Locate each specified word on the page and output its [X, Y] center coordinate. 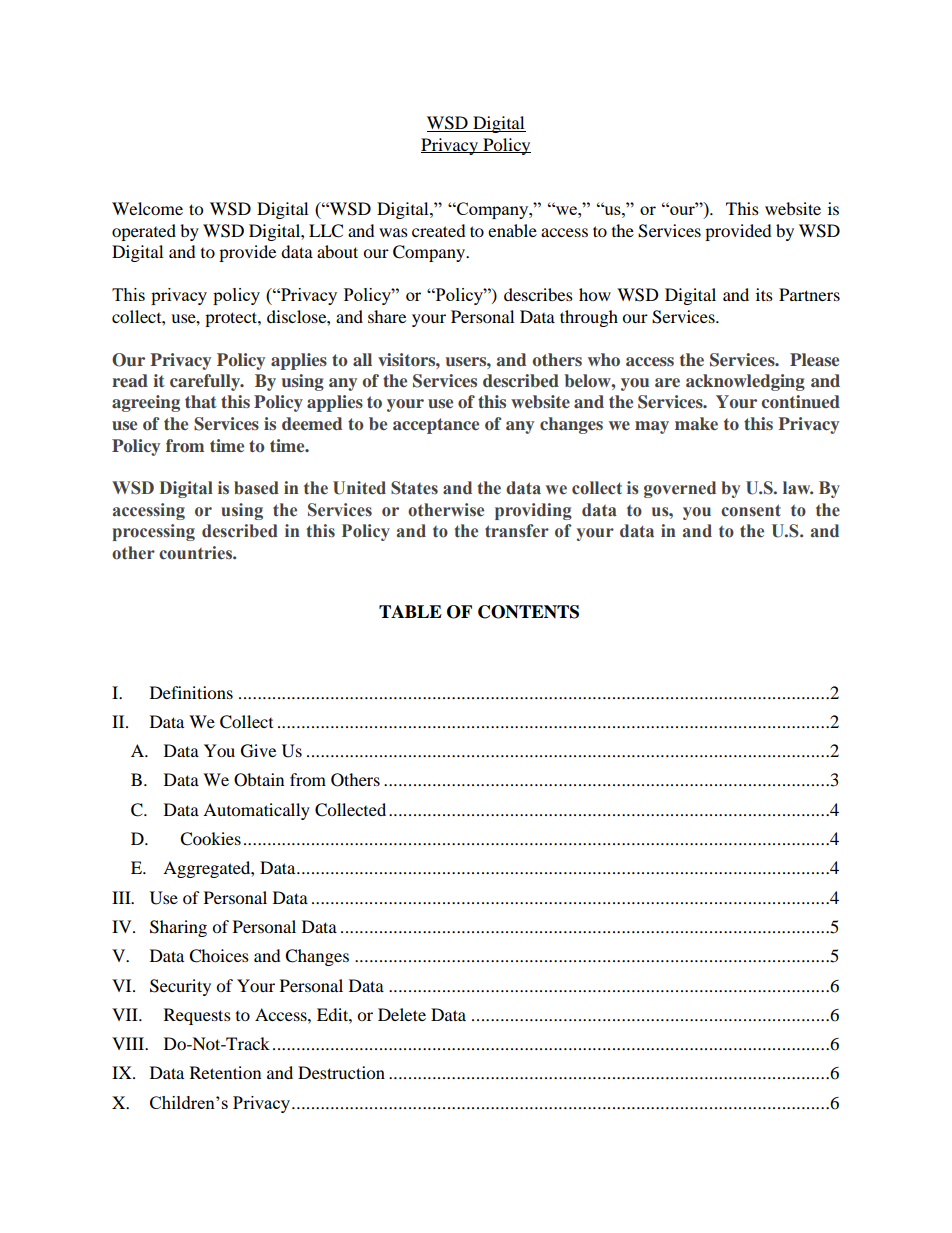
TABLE [410, 611]
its [764, 294]
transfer [517, 531]
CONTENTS [528, 612]
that [201, 401]
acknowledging [745, 382]
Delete [402, 1014]
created [439, 230]
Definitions [191, 692]
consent [751, 510]
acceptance [436, 426]
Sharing [178, 928]
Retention [225, 1072]
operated [144, 232]
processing [153, 532]
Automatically [256, 811]
